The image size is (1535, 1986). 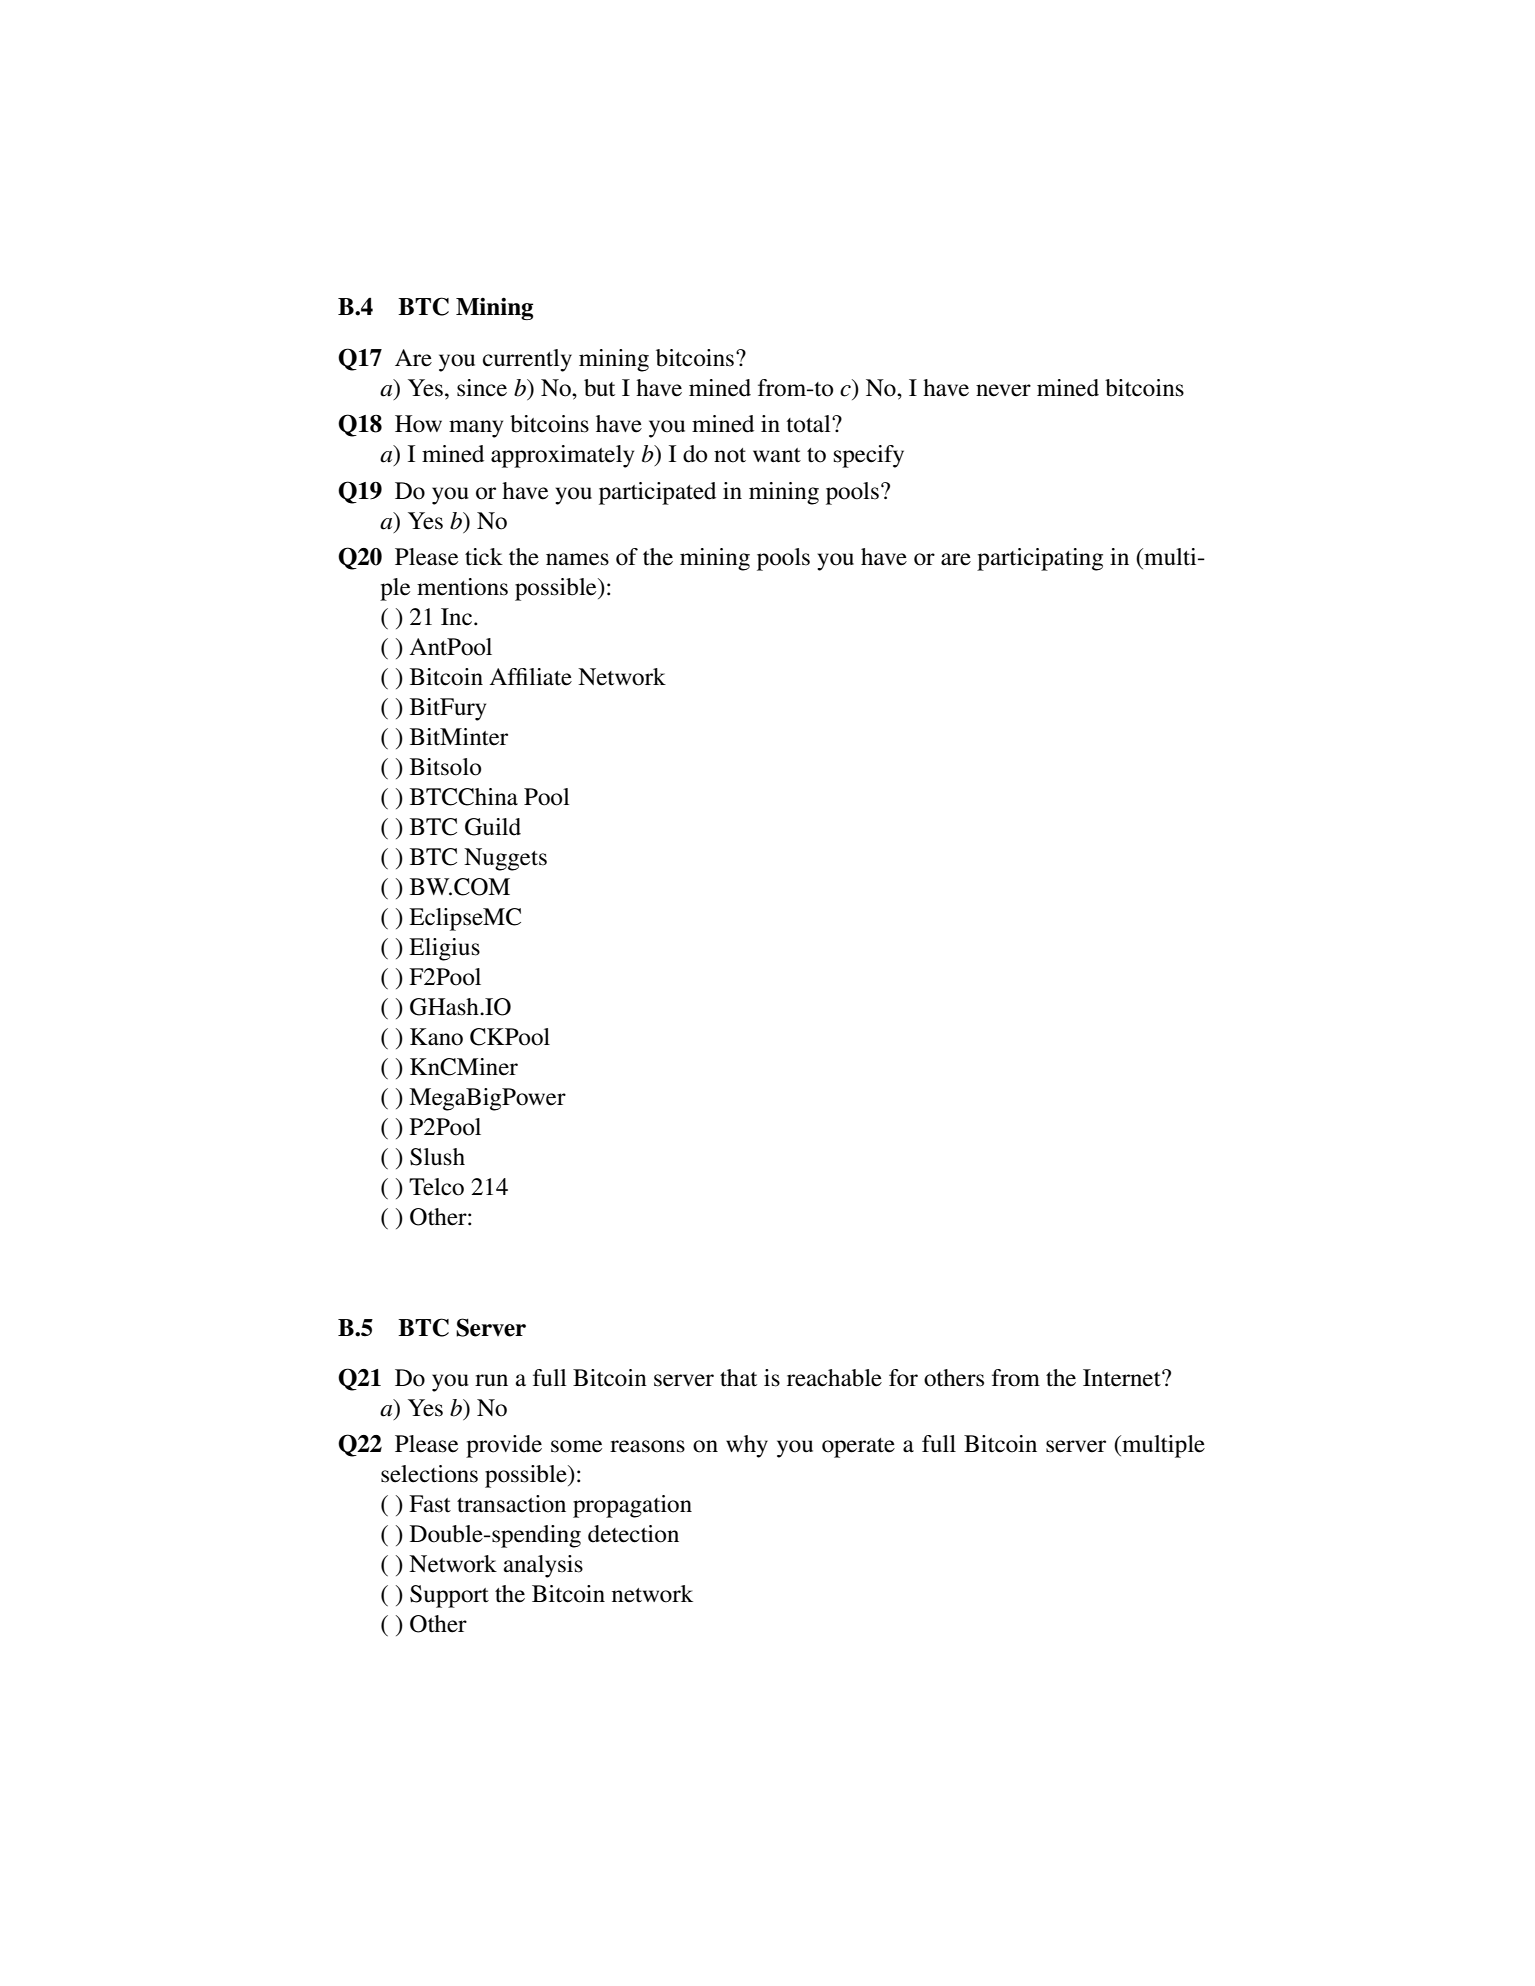 What do you see at coordinates (1003, 390) in the image?
I see `never` at bounding box center [1003, 390].
